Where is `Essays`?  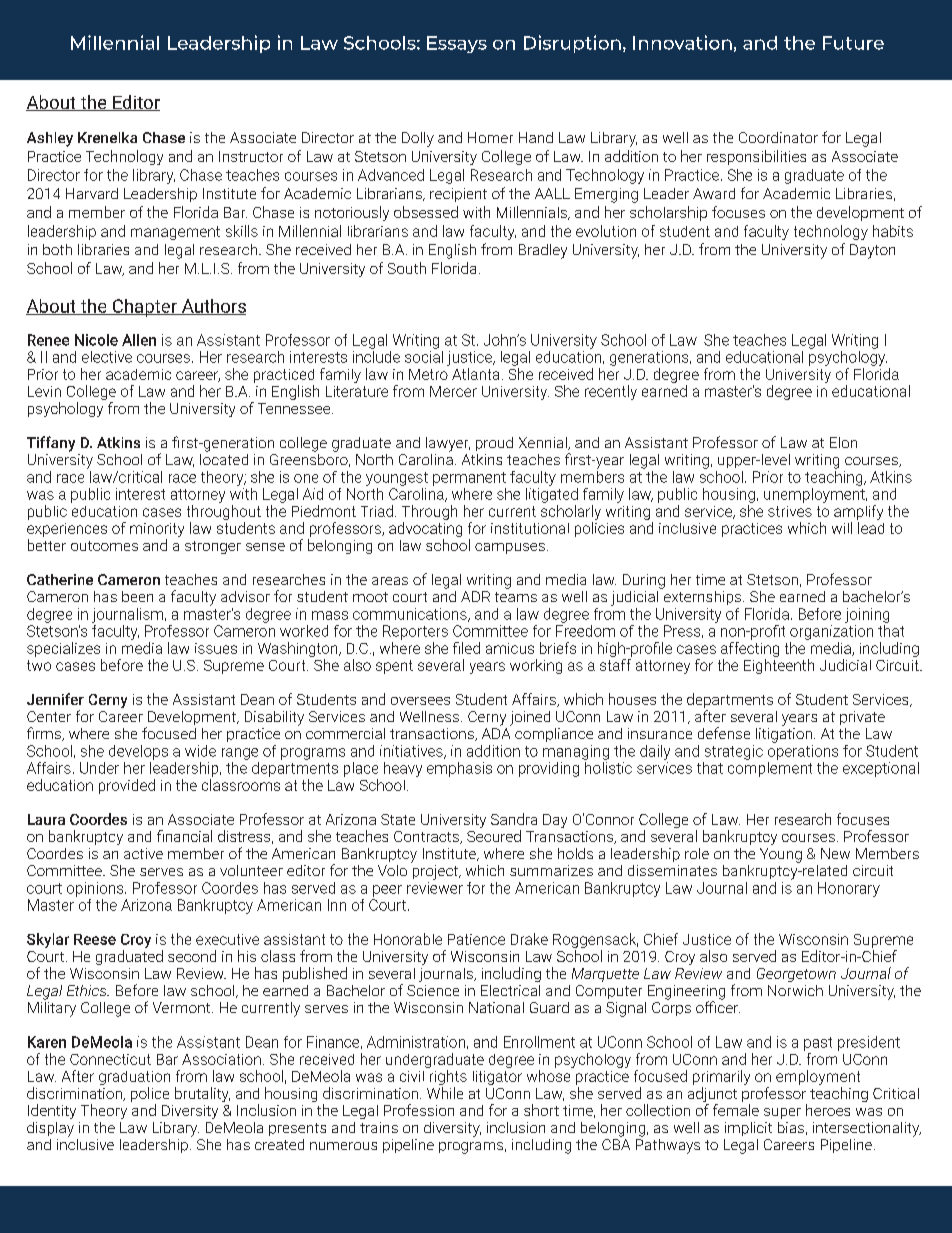
Essays is located at coordinates (457, 44).
